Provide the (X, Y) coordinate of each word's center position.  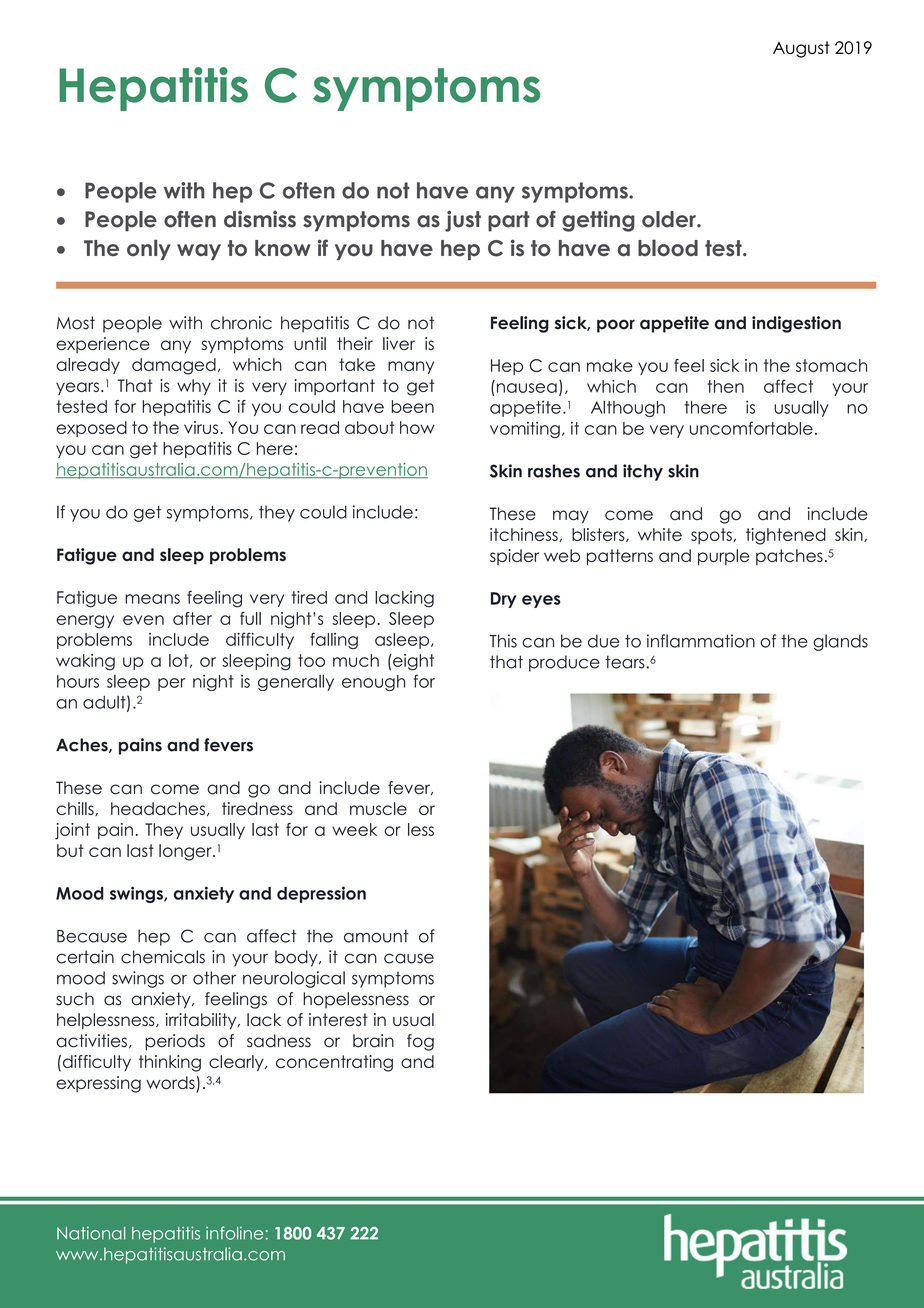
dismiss (260, 219)
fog (420, 1042)
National (91, 1233)
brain (373, 1041)
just (463, 221)
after (192, 618)
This (503, 641)
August (801, 49)
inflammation (701, 641)
